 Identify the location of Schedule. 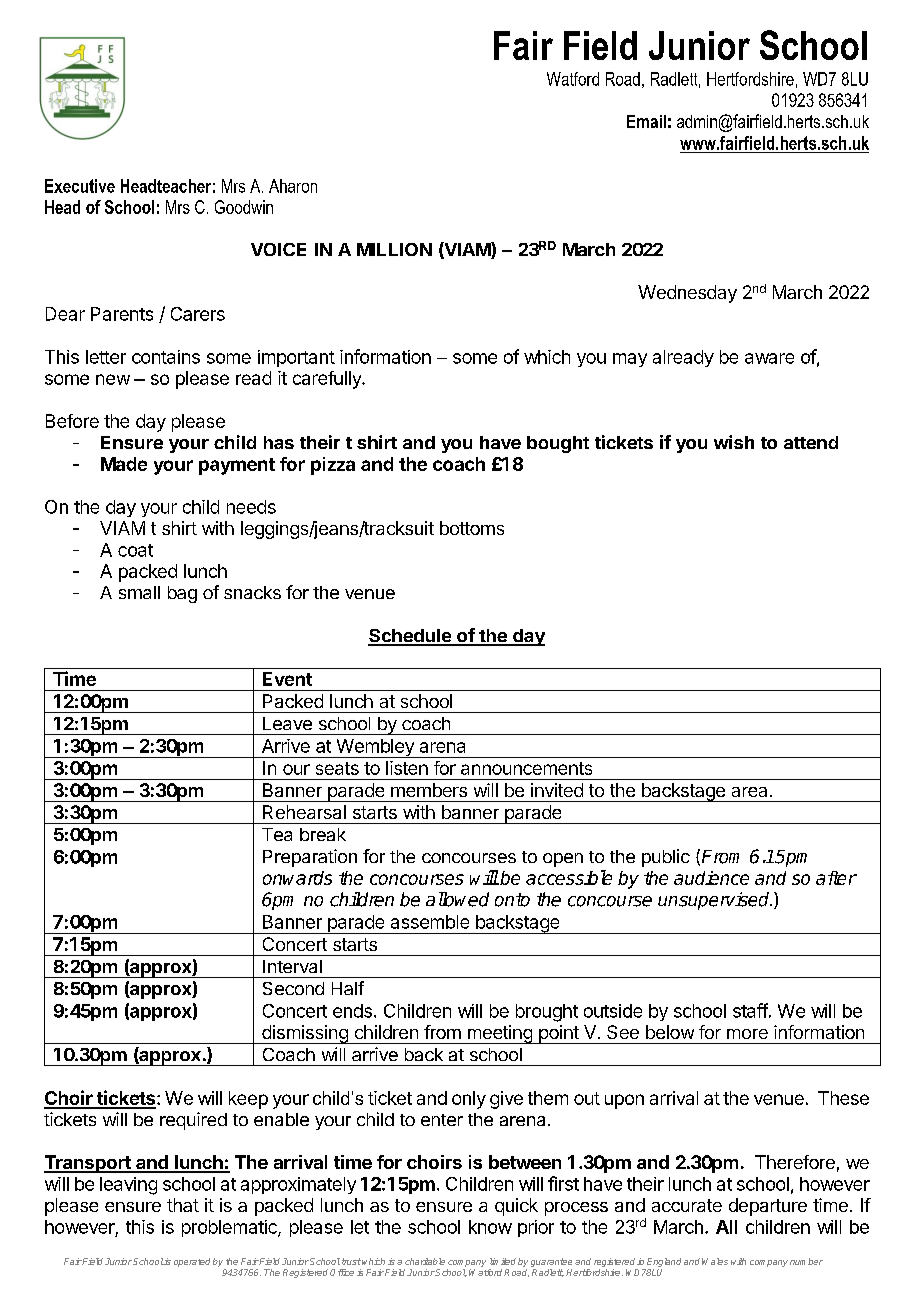
(410, 637).
